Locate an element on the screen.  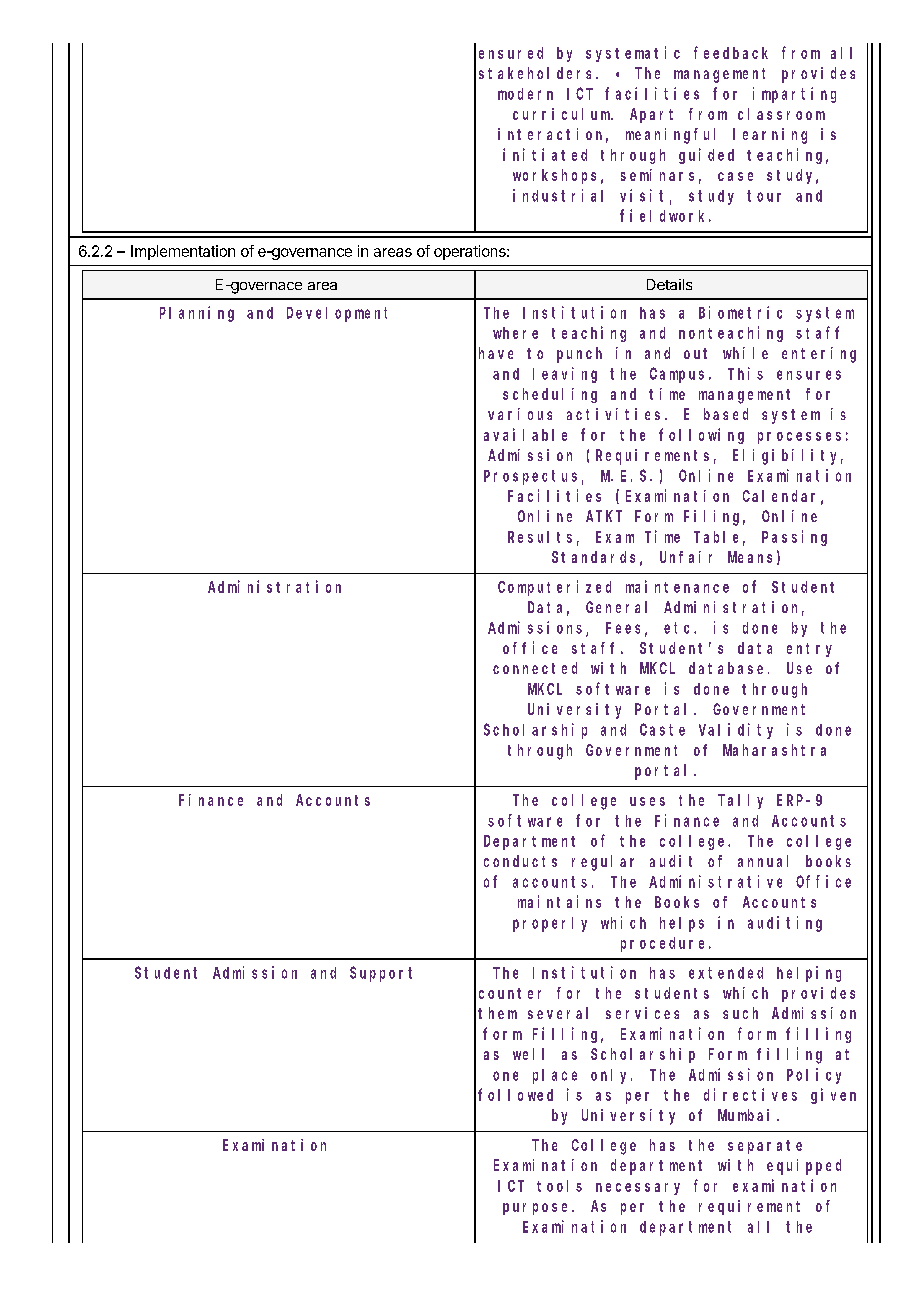
Results is located at coordinates (540, 537).
